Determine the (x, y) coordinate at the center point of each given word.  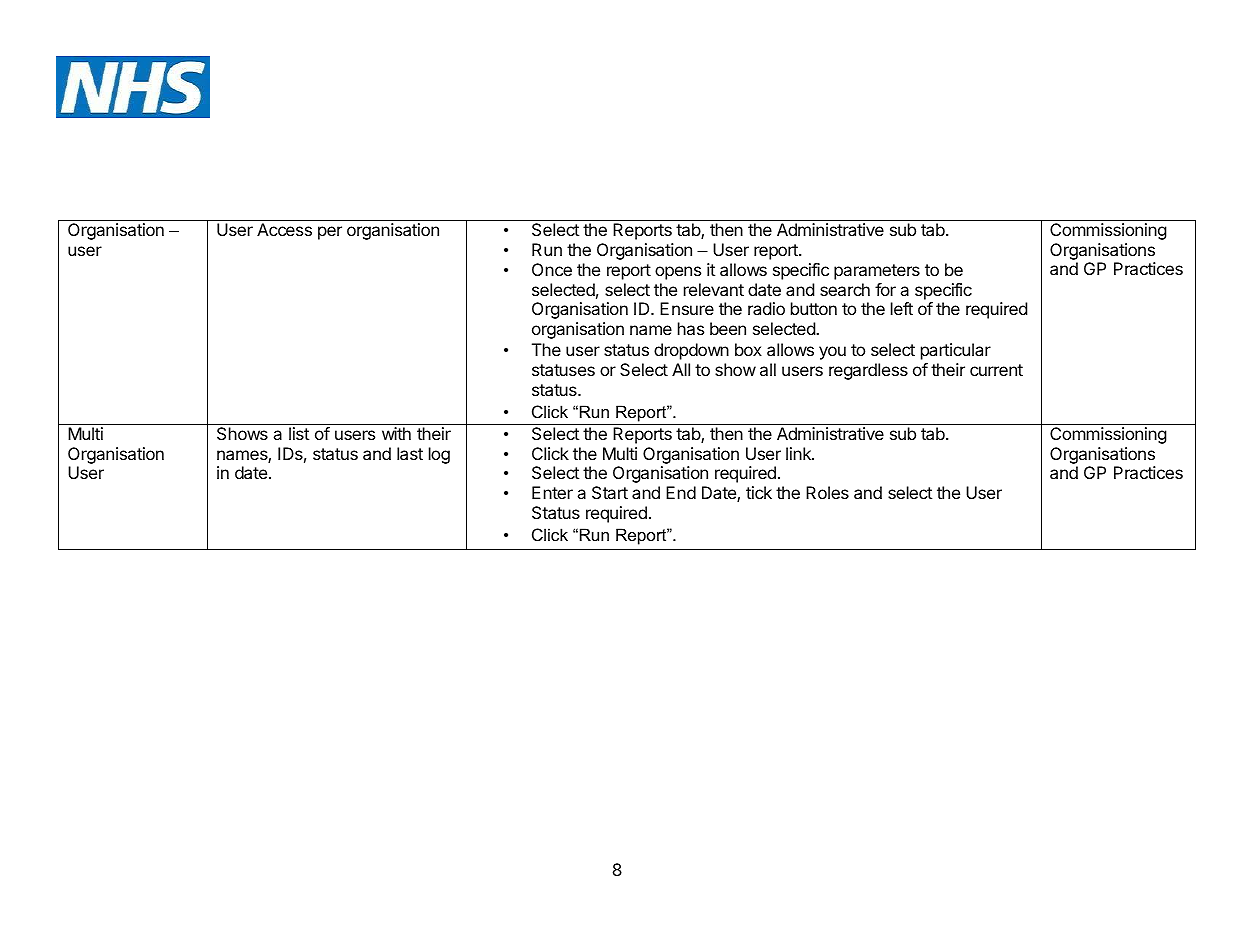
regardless (868, 371)
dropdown (691, 351)
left (902, 308)
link (799, 453)
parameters (877, 272)
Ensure (687, 308)
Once (552, 269)
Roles (827, 492)
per (330, 233)
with (396, 433)
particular (956, 351)
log (439, 455)
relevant (714, 289)
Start (610, 492)
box (748, 349)
